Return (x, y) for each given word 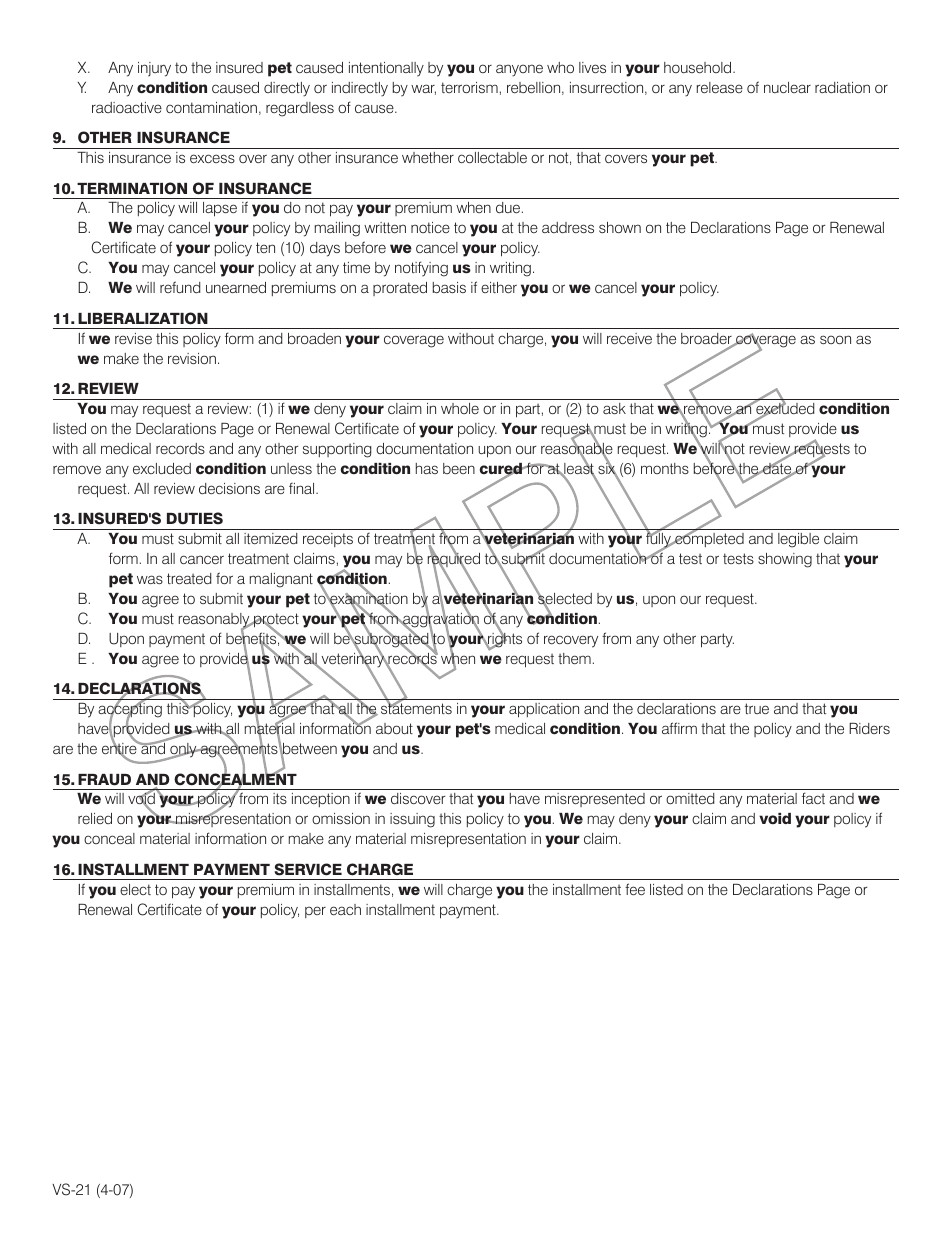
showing (785, 560)
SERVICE (308, 869)
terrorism (469, 87)
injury (154, 69)
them (574, 658)
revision (192, 358)
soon (835, 339)
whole (460, 408)
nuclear (787, 87)
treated (189, 578)
